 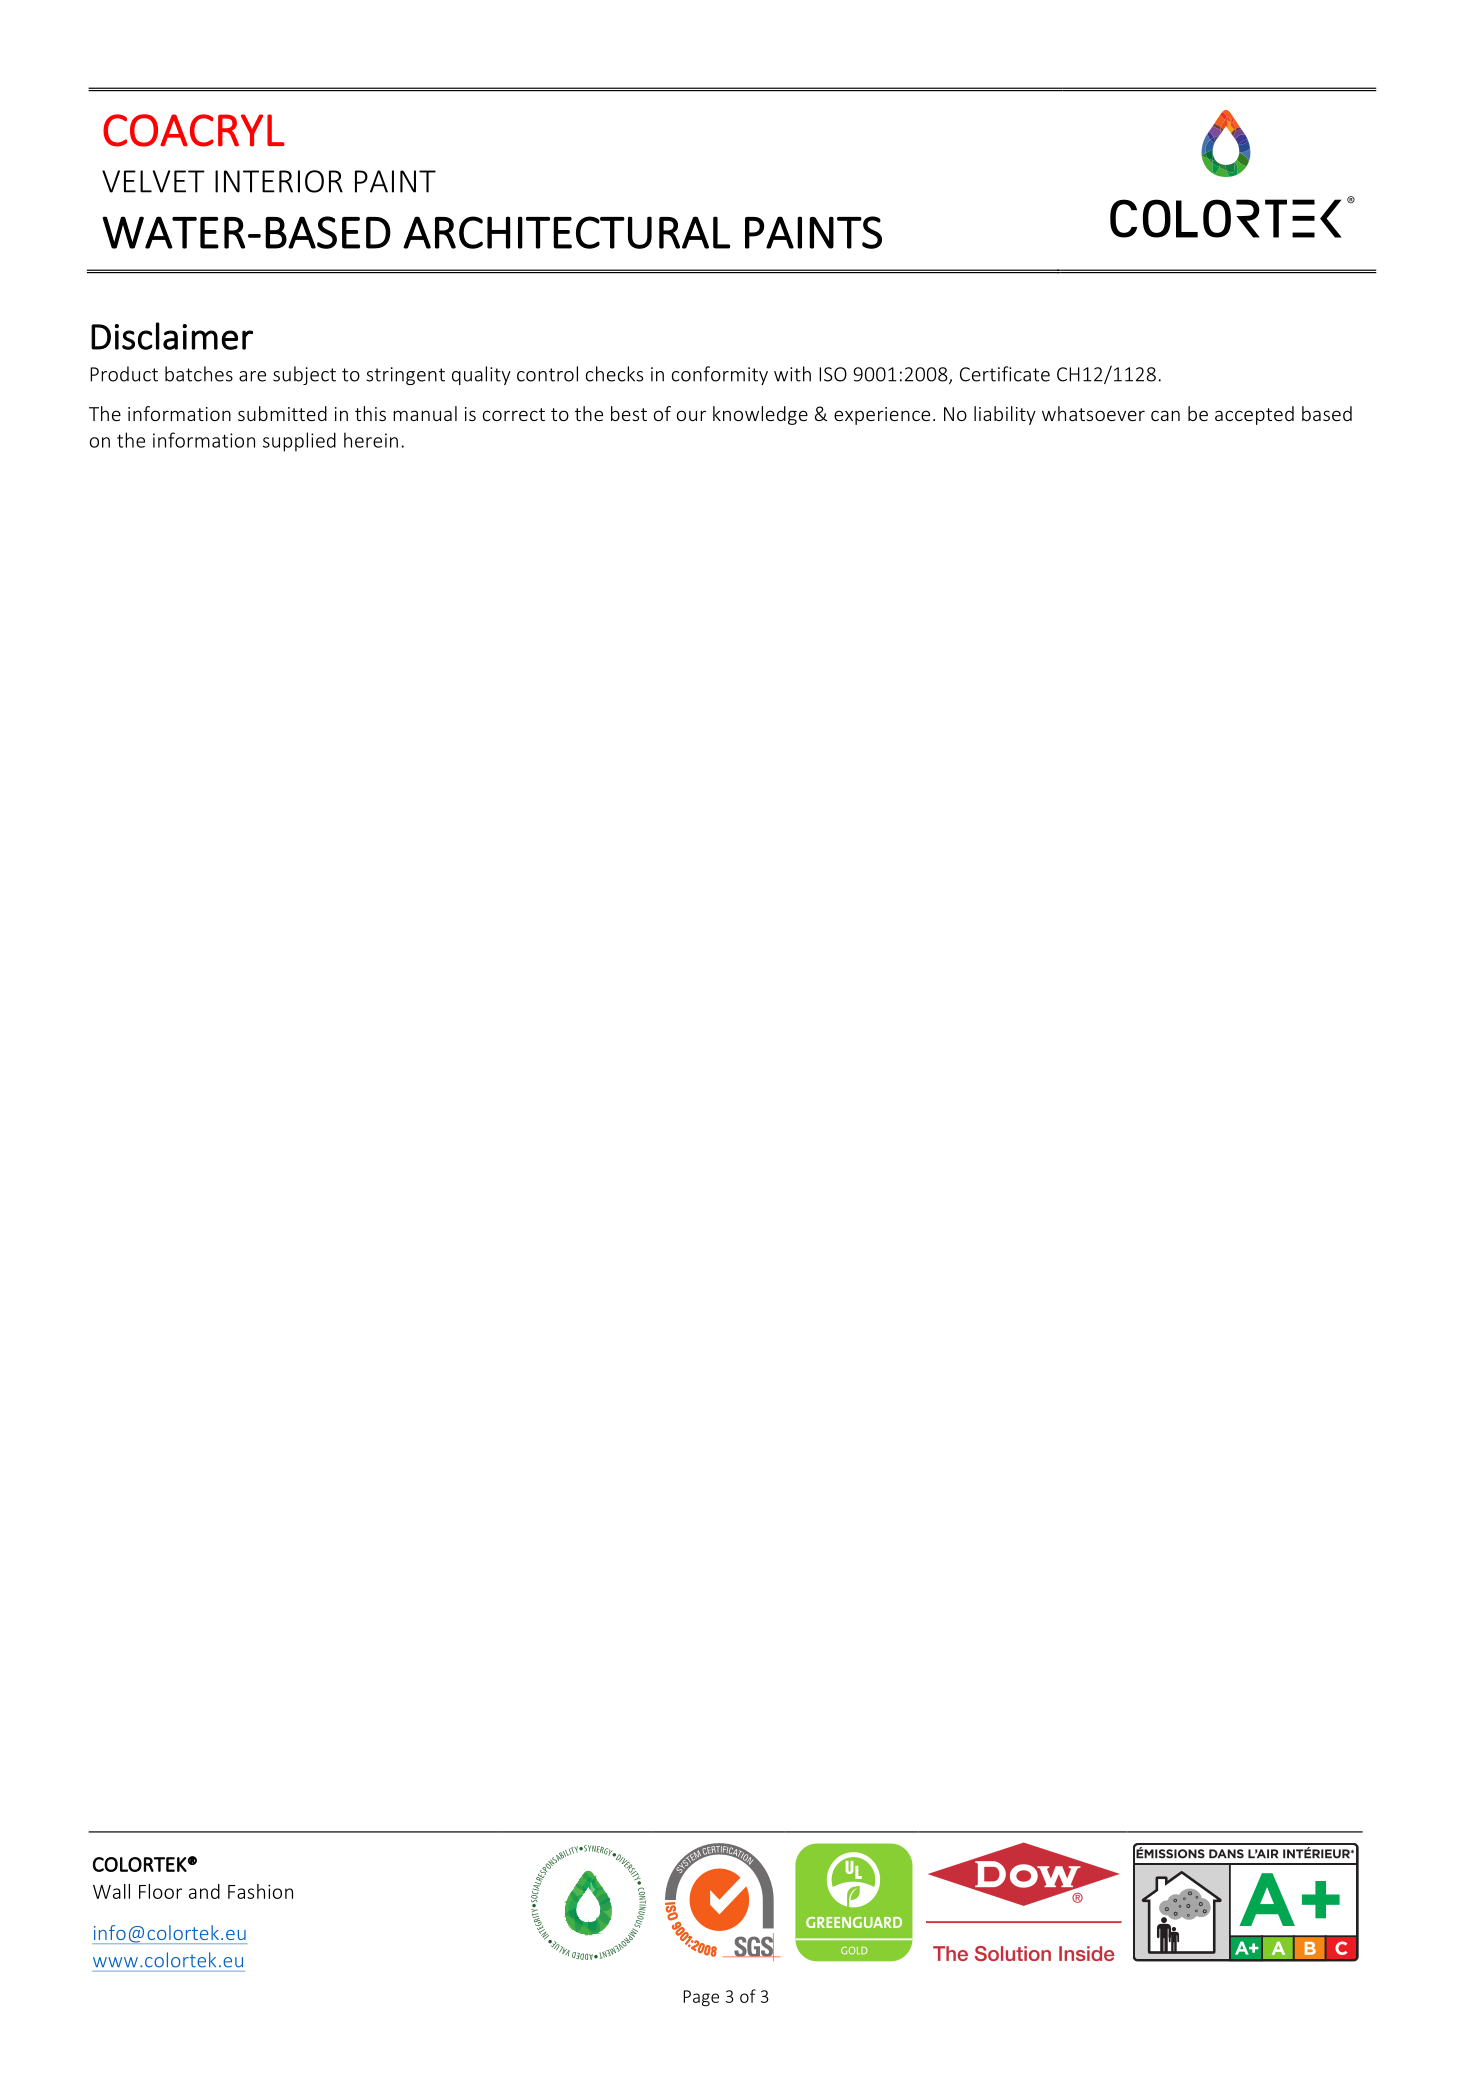 What do you see at coordinates (279, 181) in the screenshot?
I see `INTERIOR` at bounding box center [279, 181].
